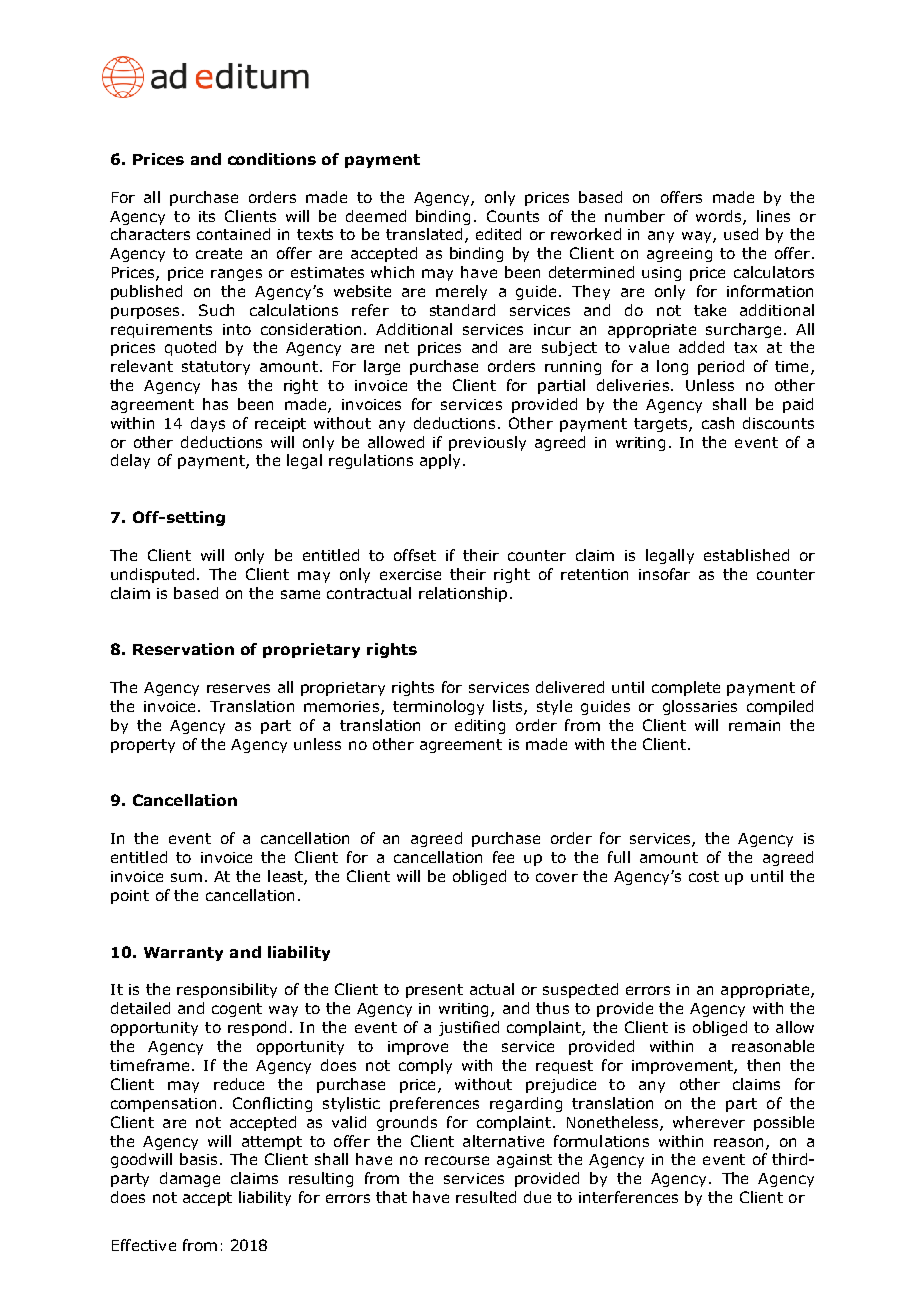  What do you see at coordinates (207, 216) in the image?
I see `its` at bounding box center [207, 216].
